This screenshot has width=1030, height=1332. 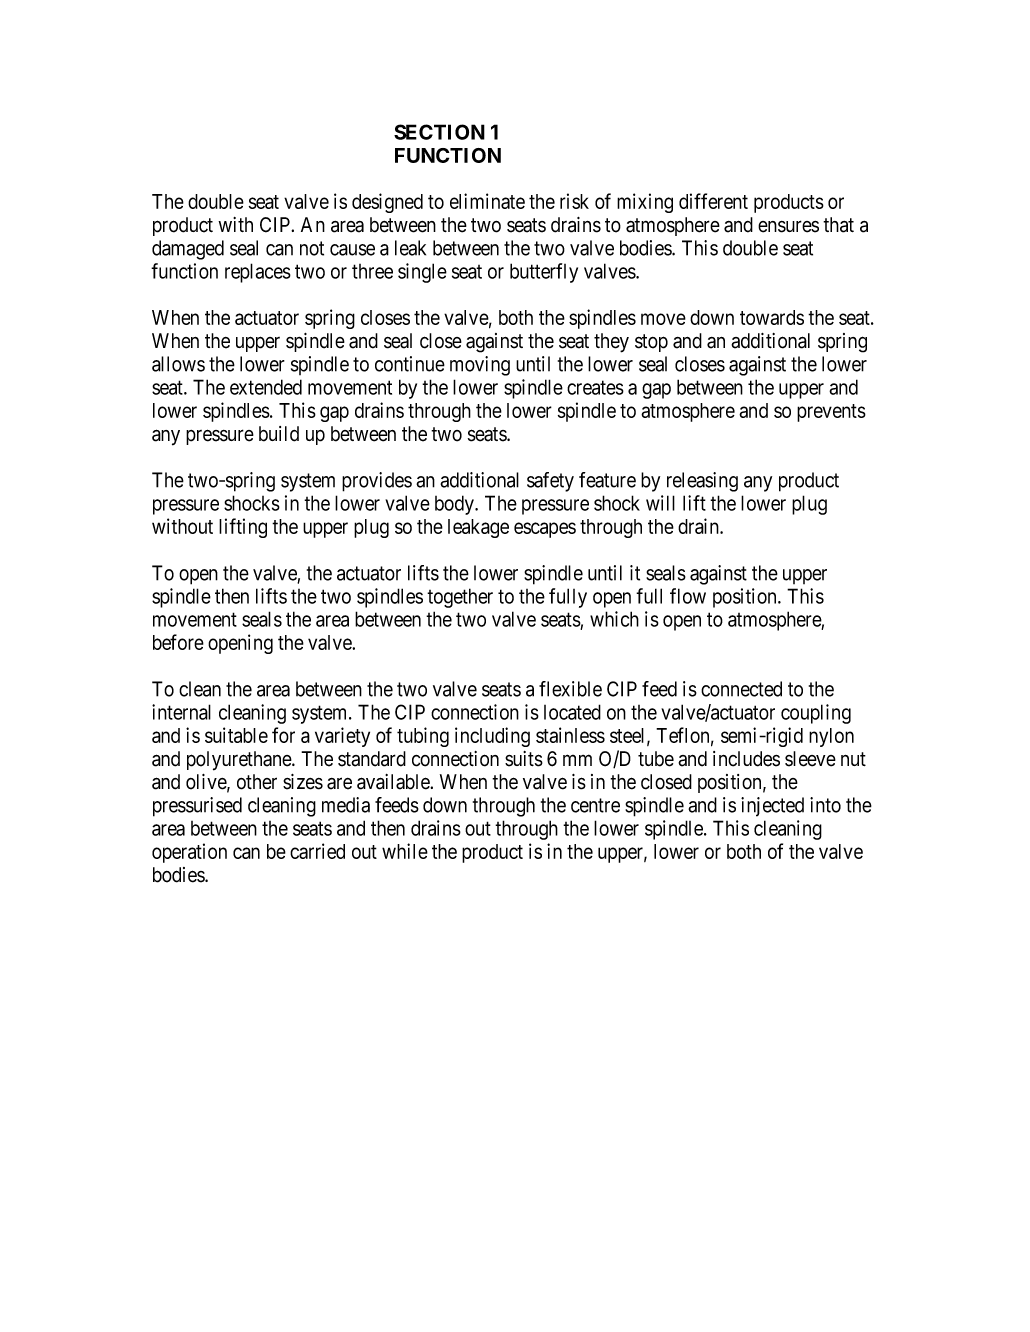 I want to click on releasing, so click(x=702, y=482).
